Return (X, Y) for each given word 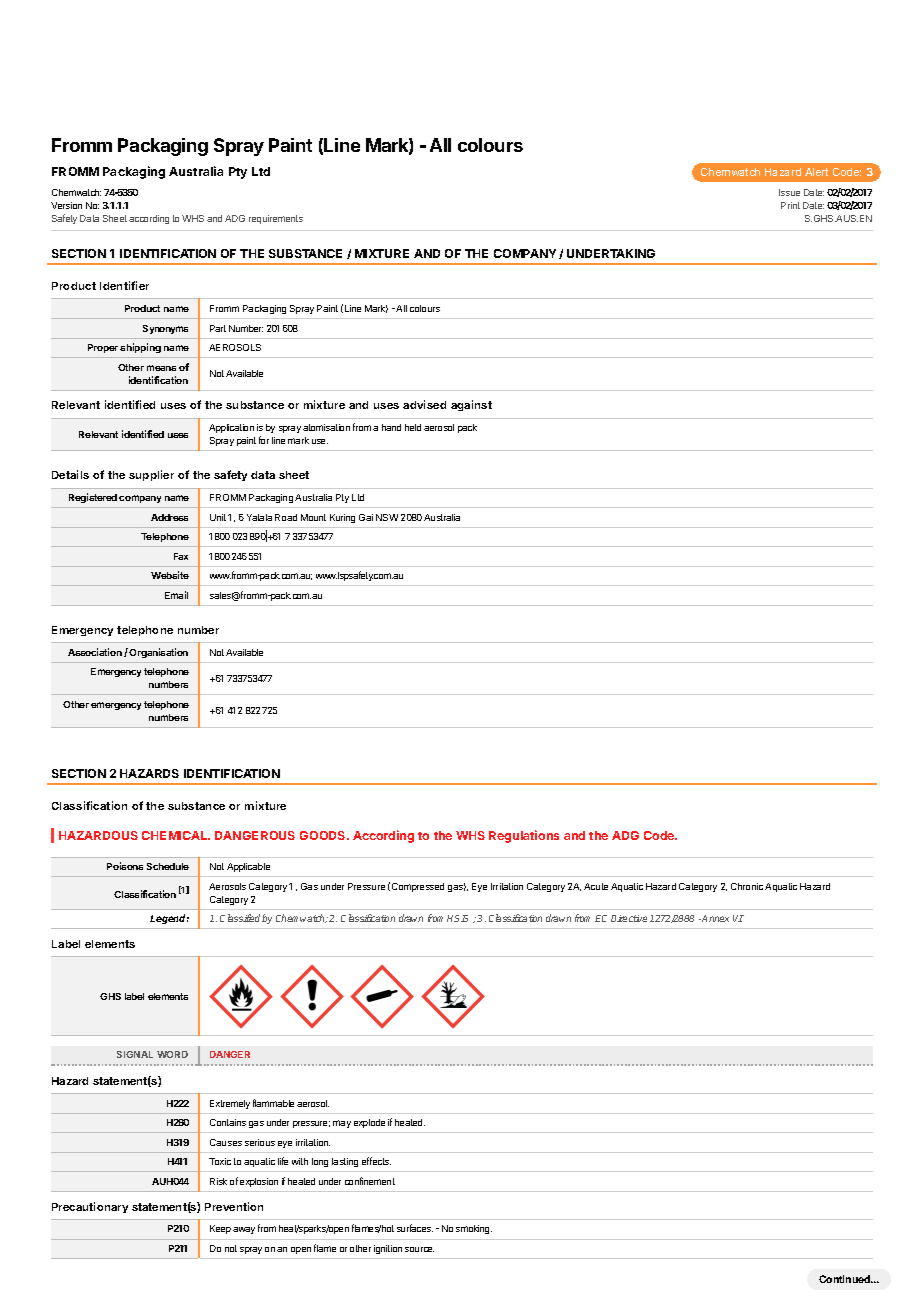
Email (176, 595)
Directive (629, 918)
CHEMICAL (176, 835)
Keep (220, 1229)
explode (369, 1123)
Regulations (524, 836)
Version (66, 205)
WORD (172, 1054)
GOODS (324, 835)
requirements (276, 219)
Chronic (747, 886)
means (161, 368)
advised (424, 404)
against (471, 405)
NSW (387, 517)
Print (790, 205)
